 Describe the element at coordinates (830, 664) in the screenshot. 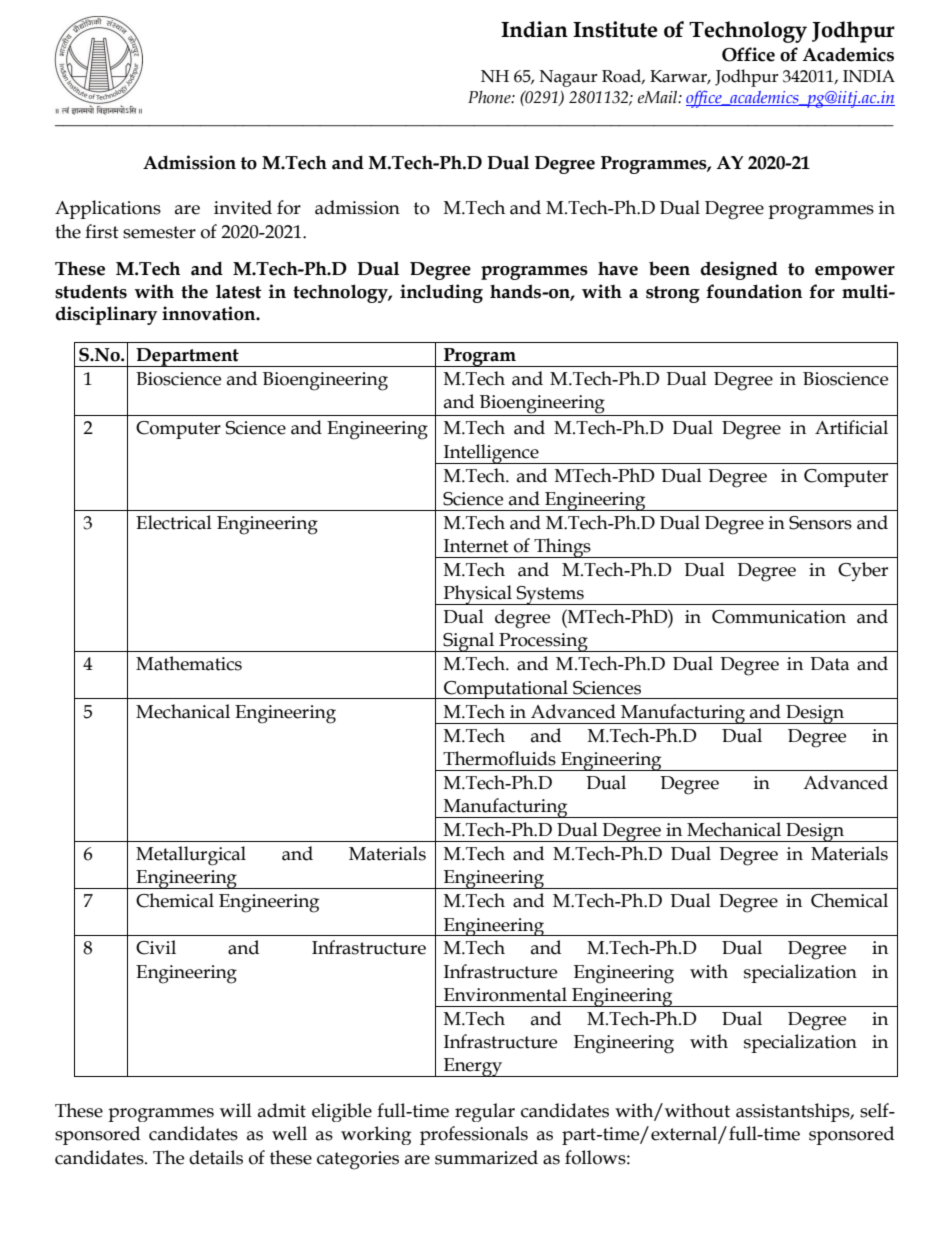

I see `Data` at that location.
